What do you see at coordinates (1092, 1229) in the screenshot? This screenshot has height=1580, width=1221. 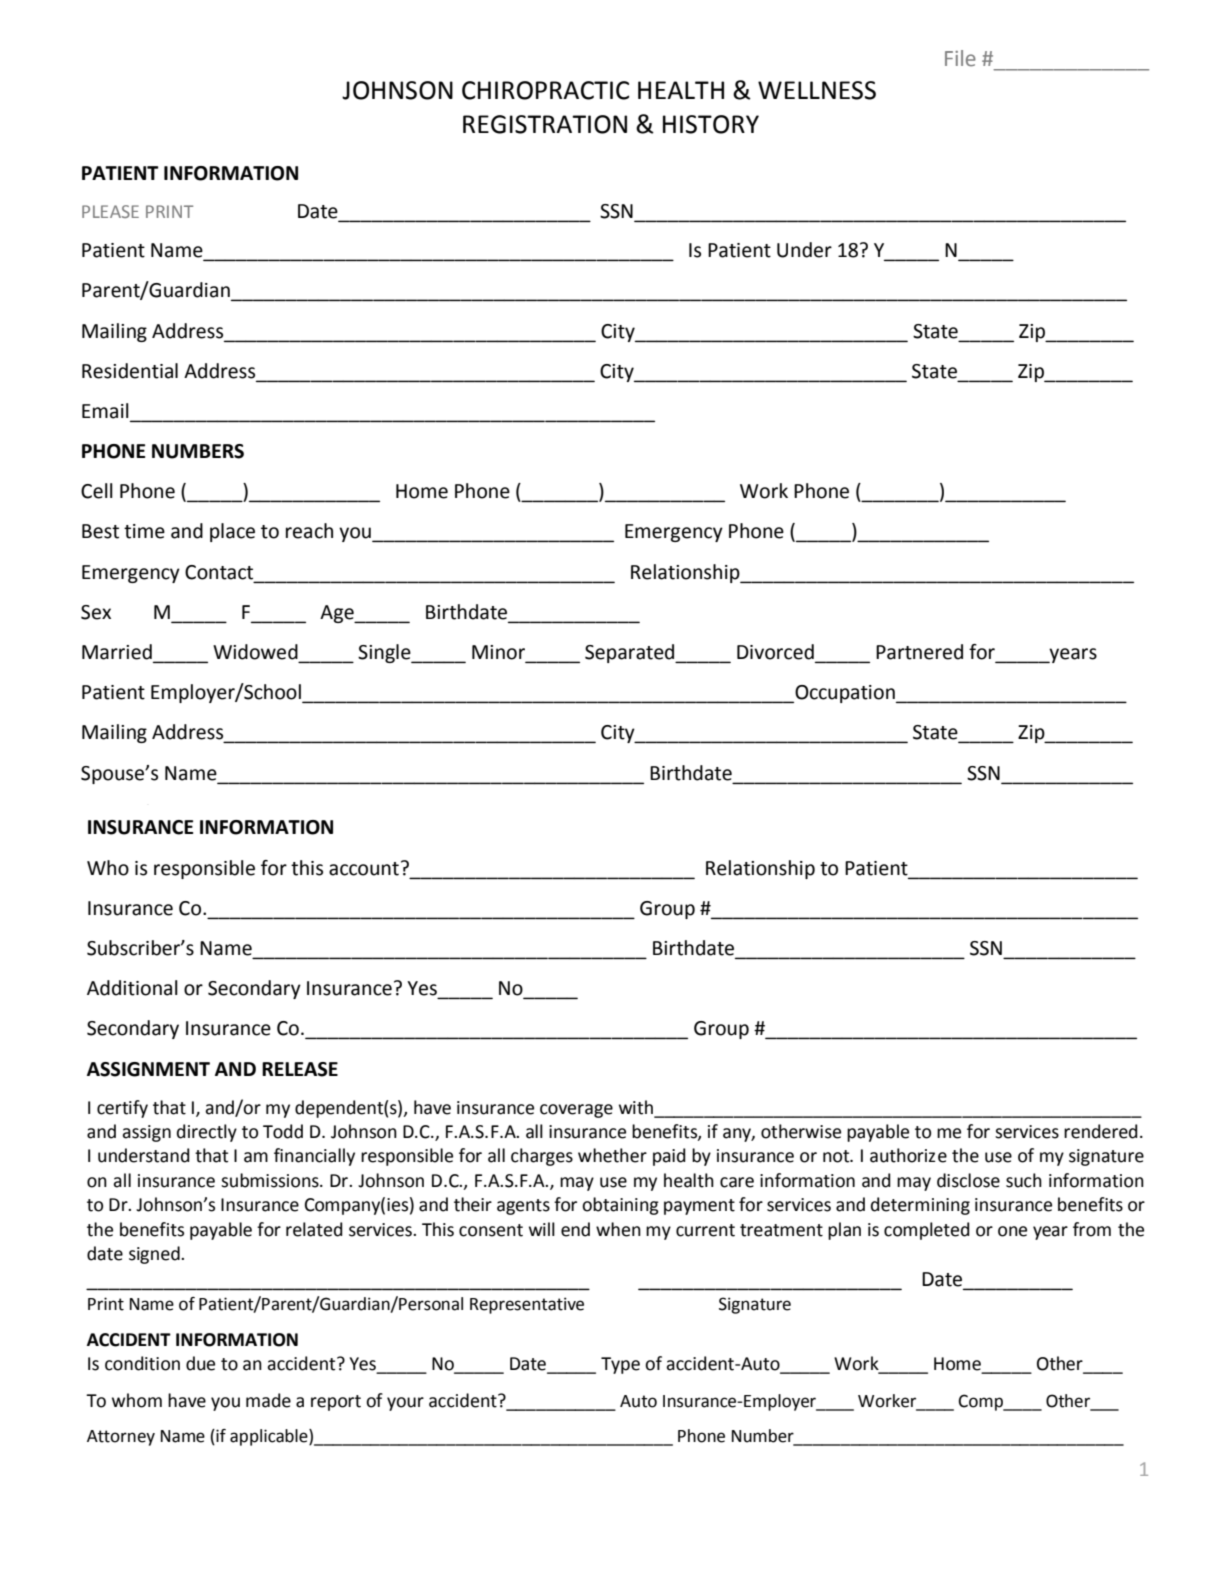 I see `from` at bounding box center [1092, 1229].
